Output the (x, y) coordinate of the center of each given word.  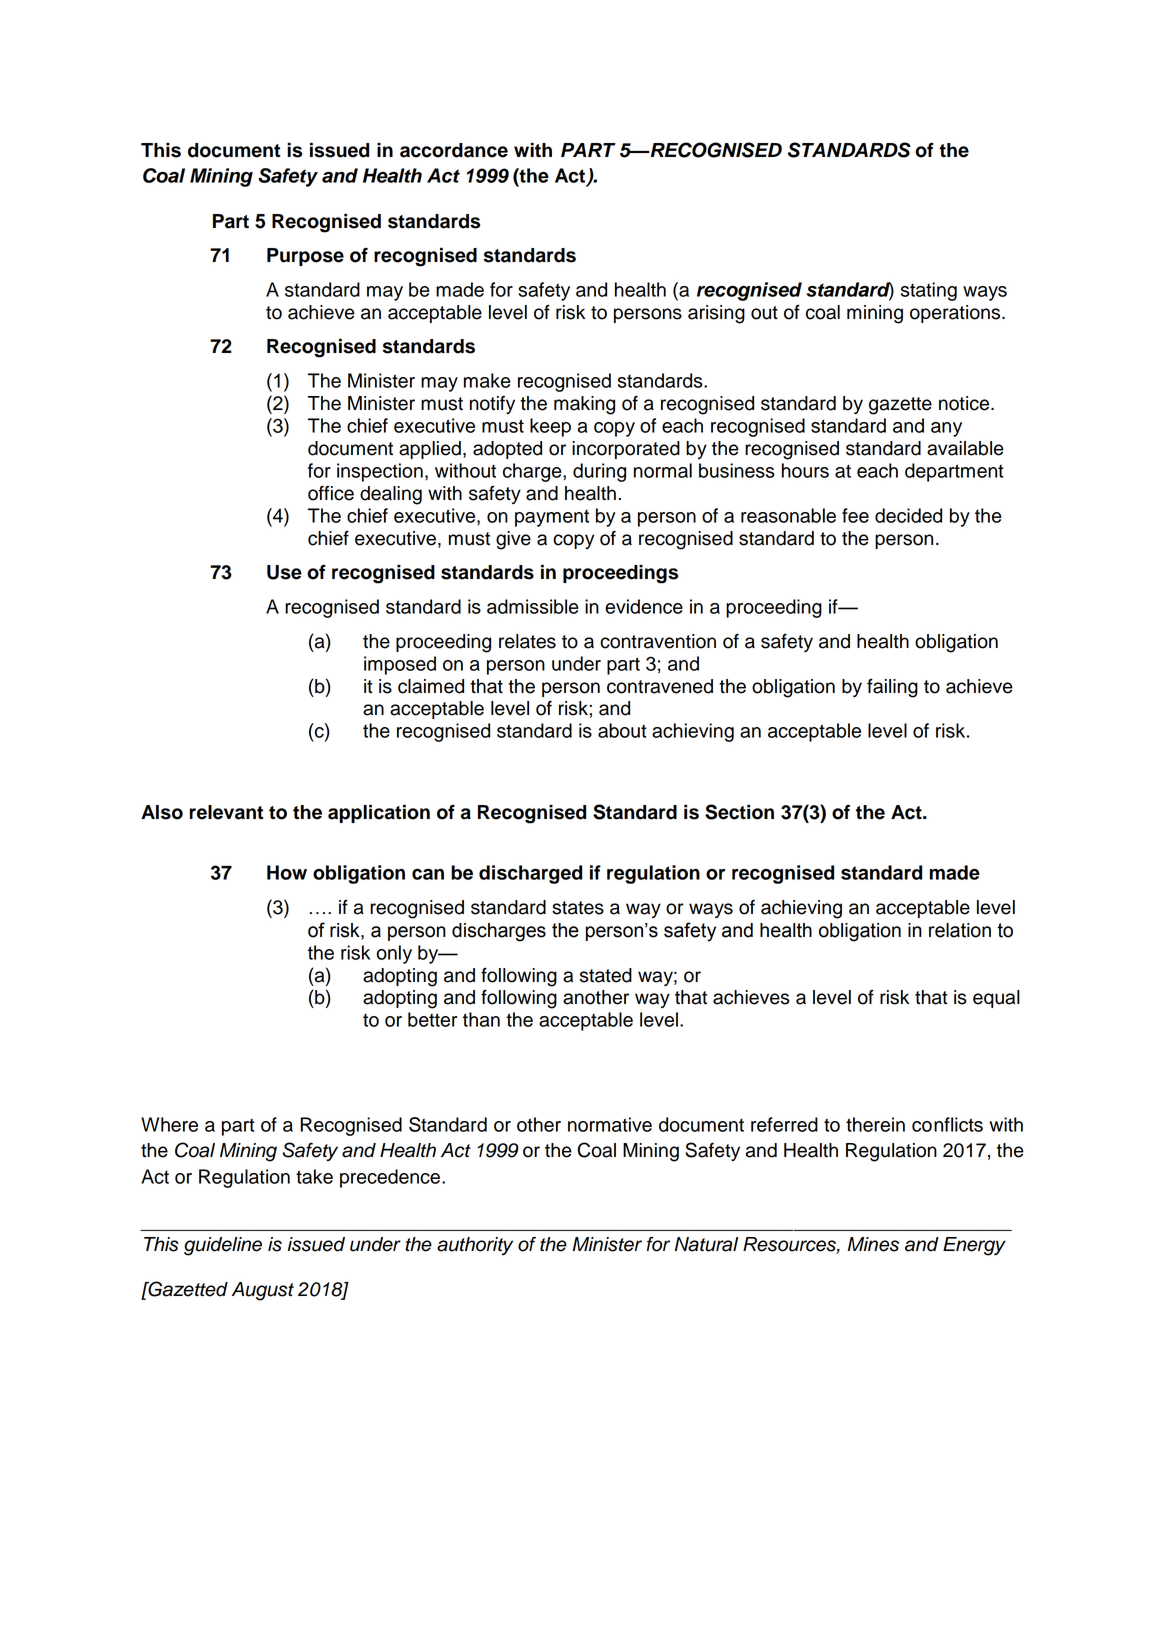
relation (960, 930)
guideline (223, 1246)
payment (552, 518)
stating (929, 291)
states (578, 908)
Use (284, 572)
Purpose (305, 257)
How (287, 872)
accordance (454, 150)
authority (475, 1246)
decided (908, 515)
